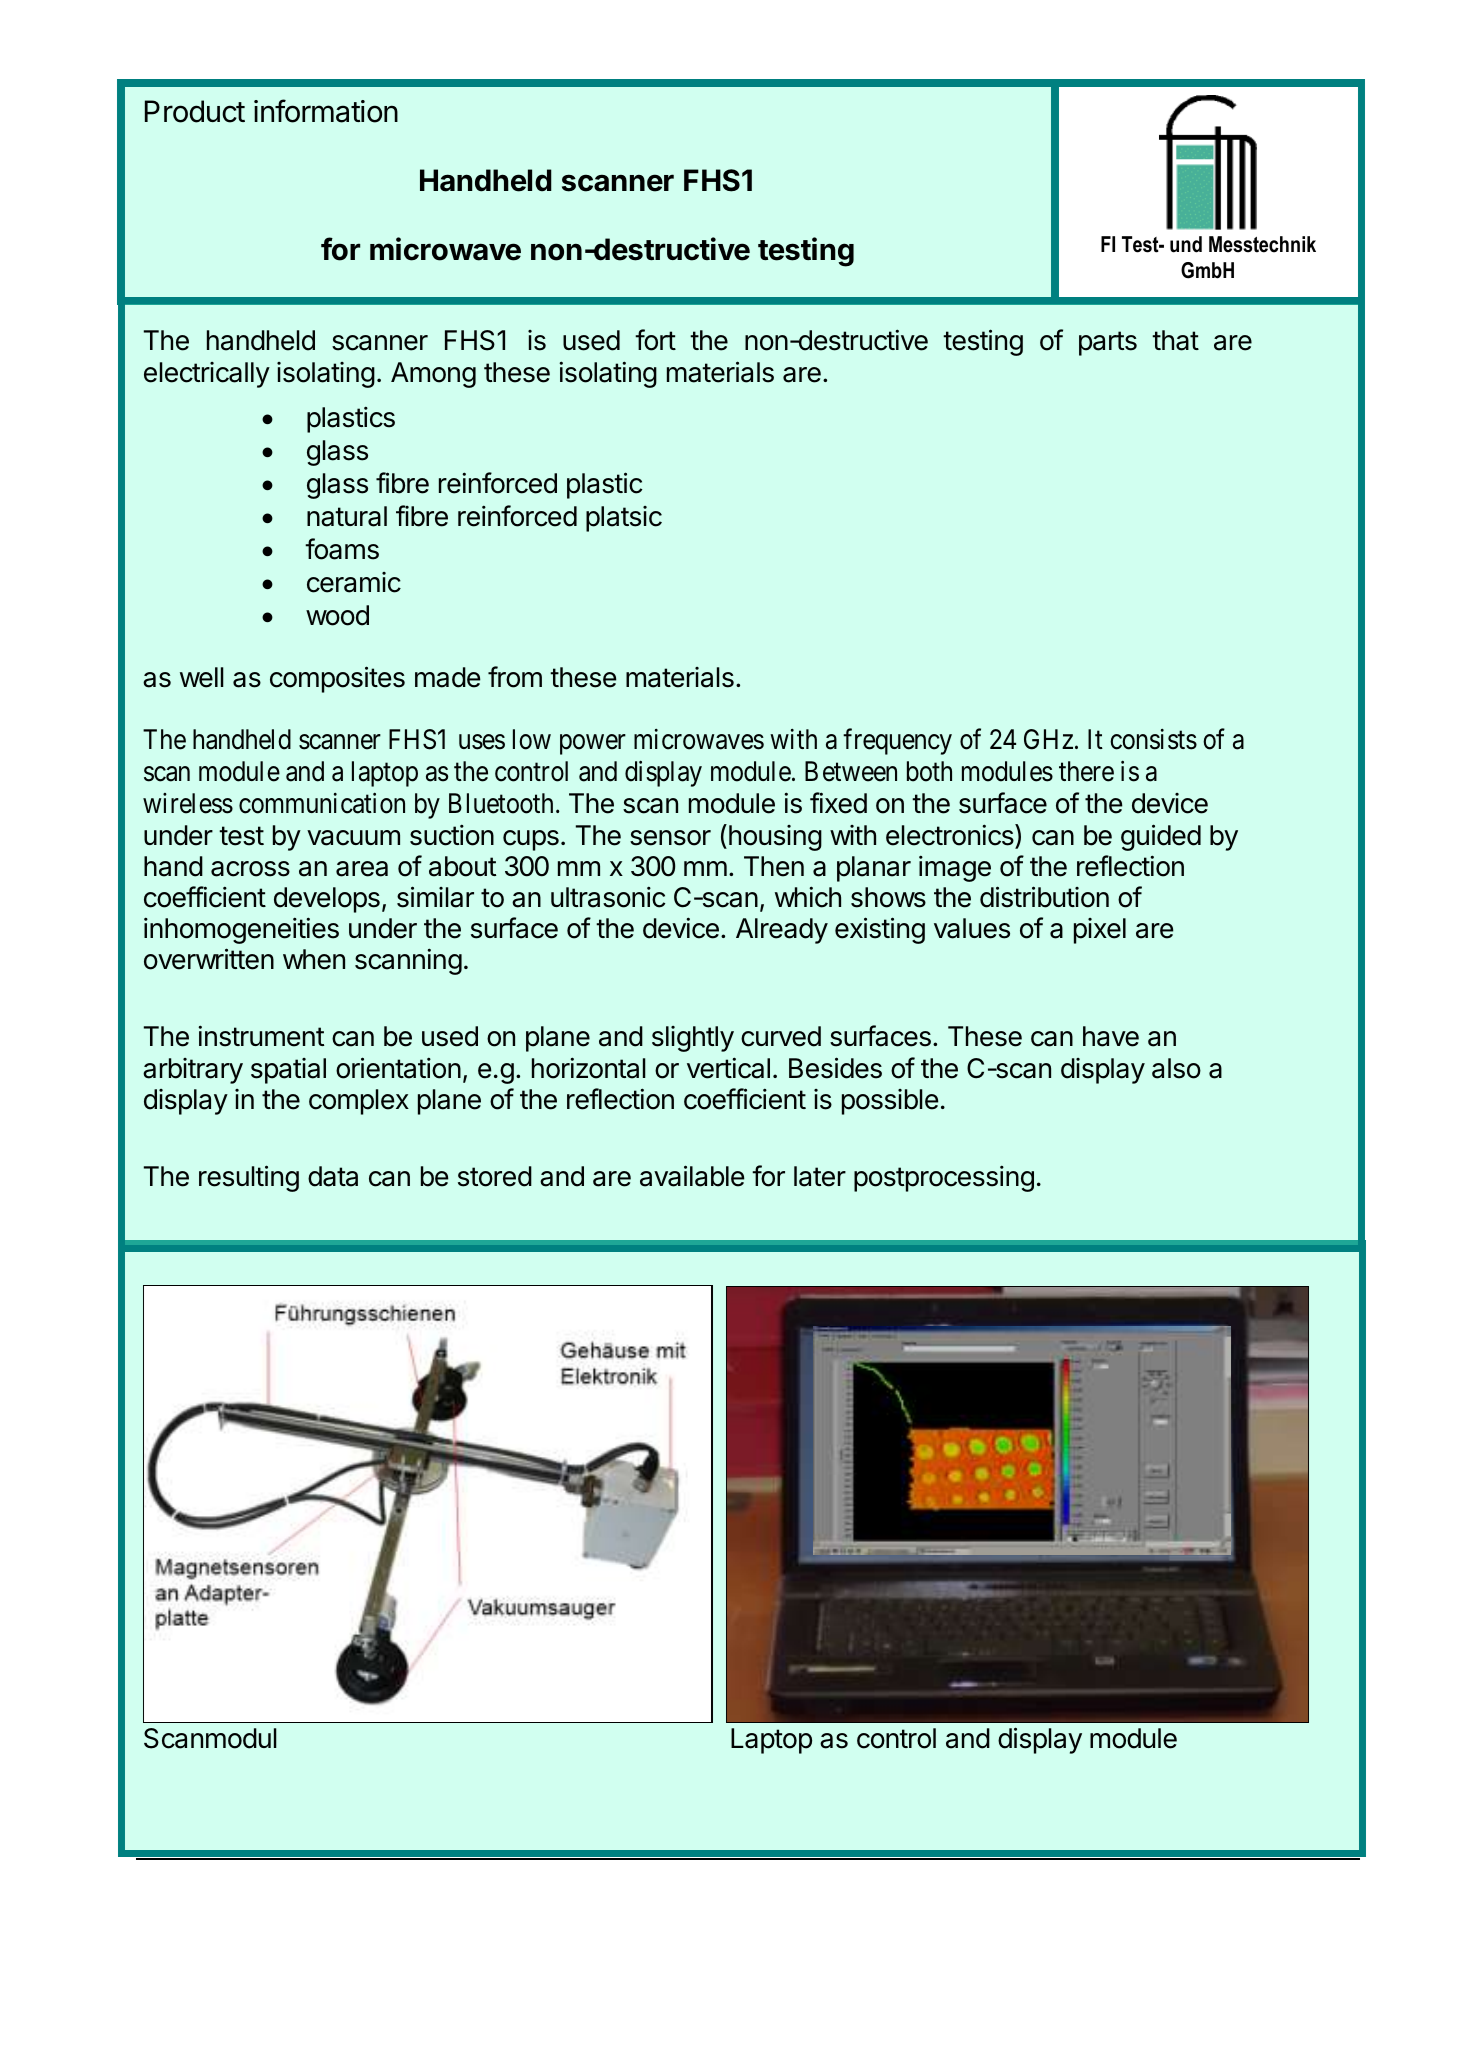 Image resolution: width=1460 pixels, height=2064 pixels. Describe the element at coordinates (1108, 343) in the screenshot. I see `parts` at that location.
